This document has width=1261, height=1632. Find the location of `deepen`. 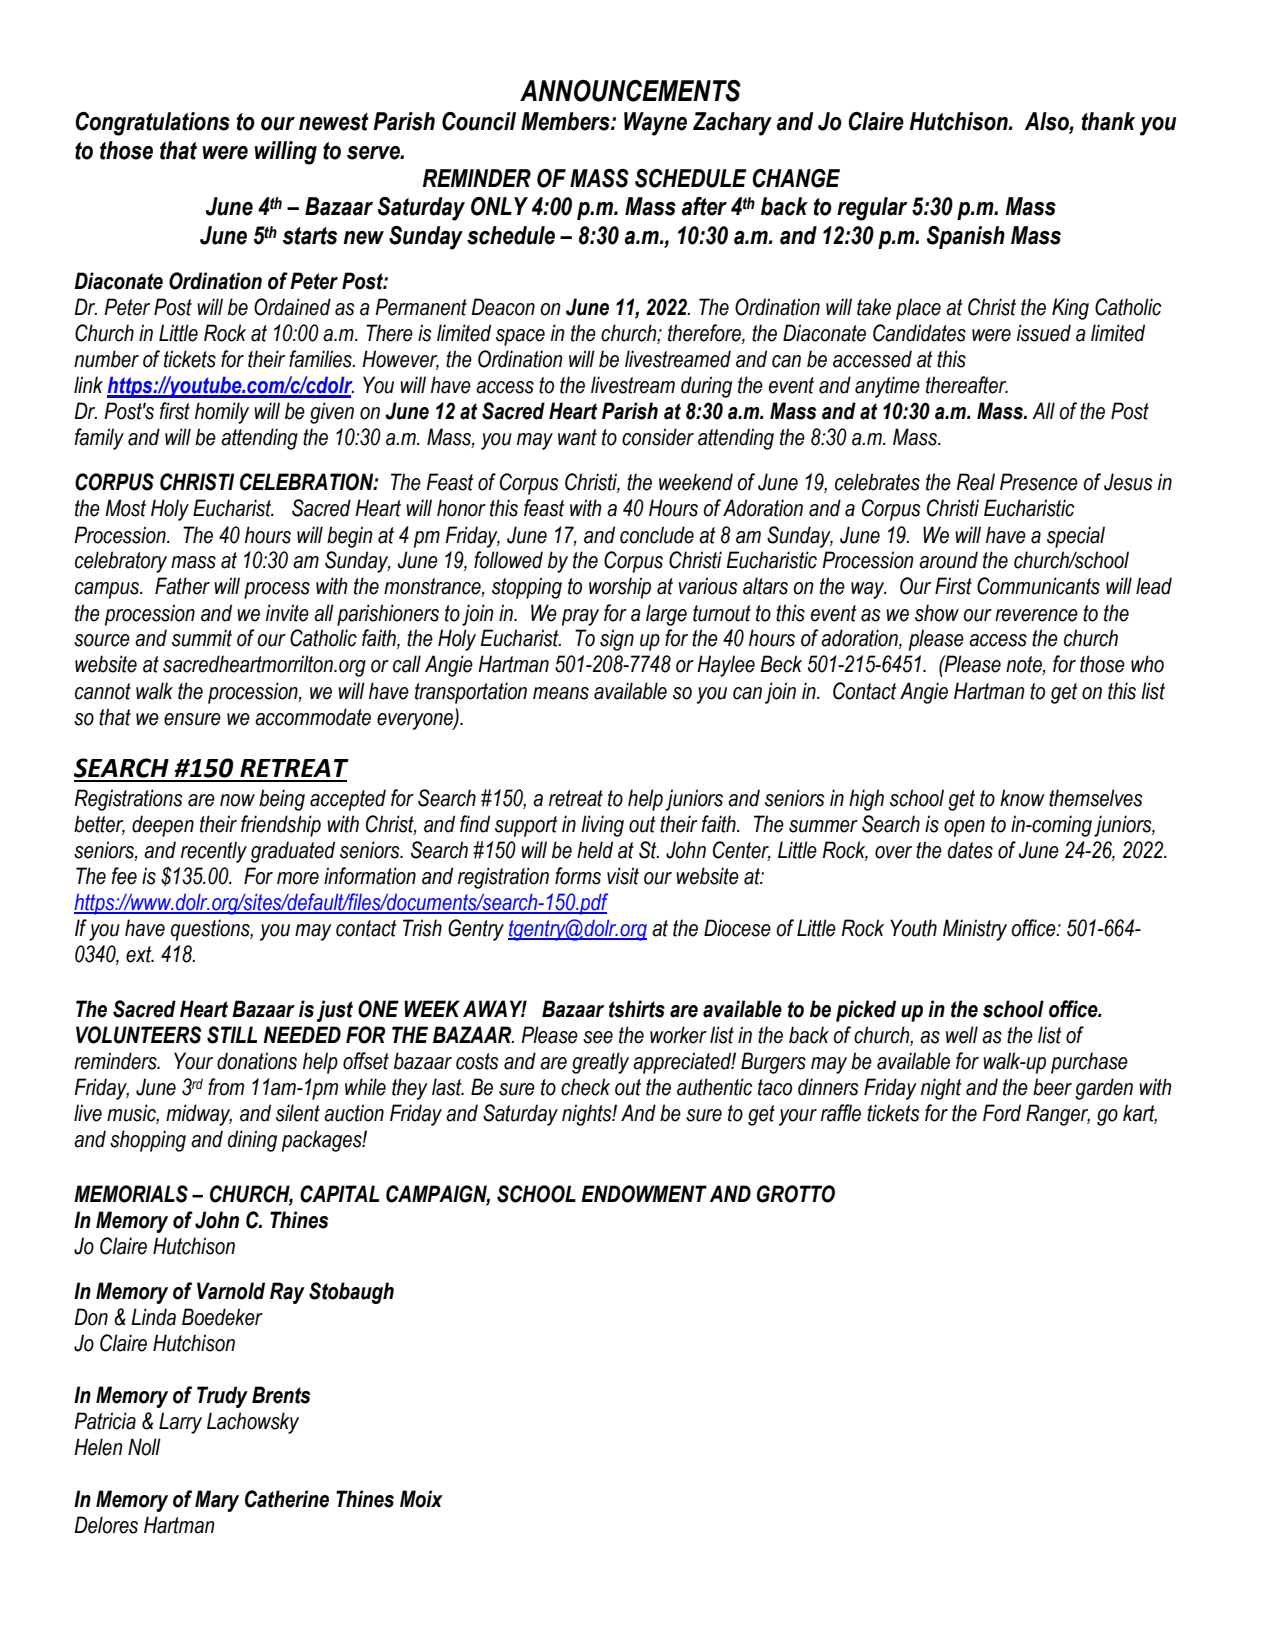

deepen is located at coordinates (163, 826).
